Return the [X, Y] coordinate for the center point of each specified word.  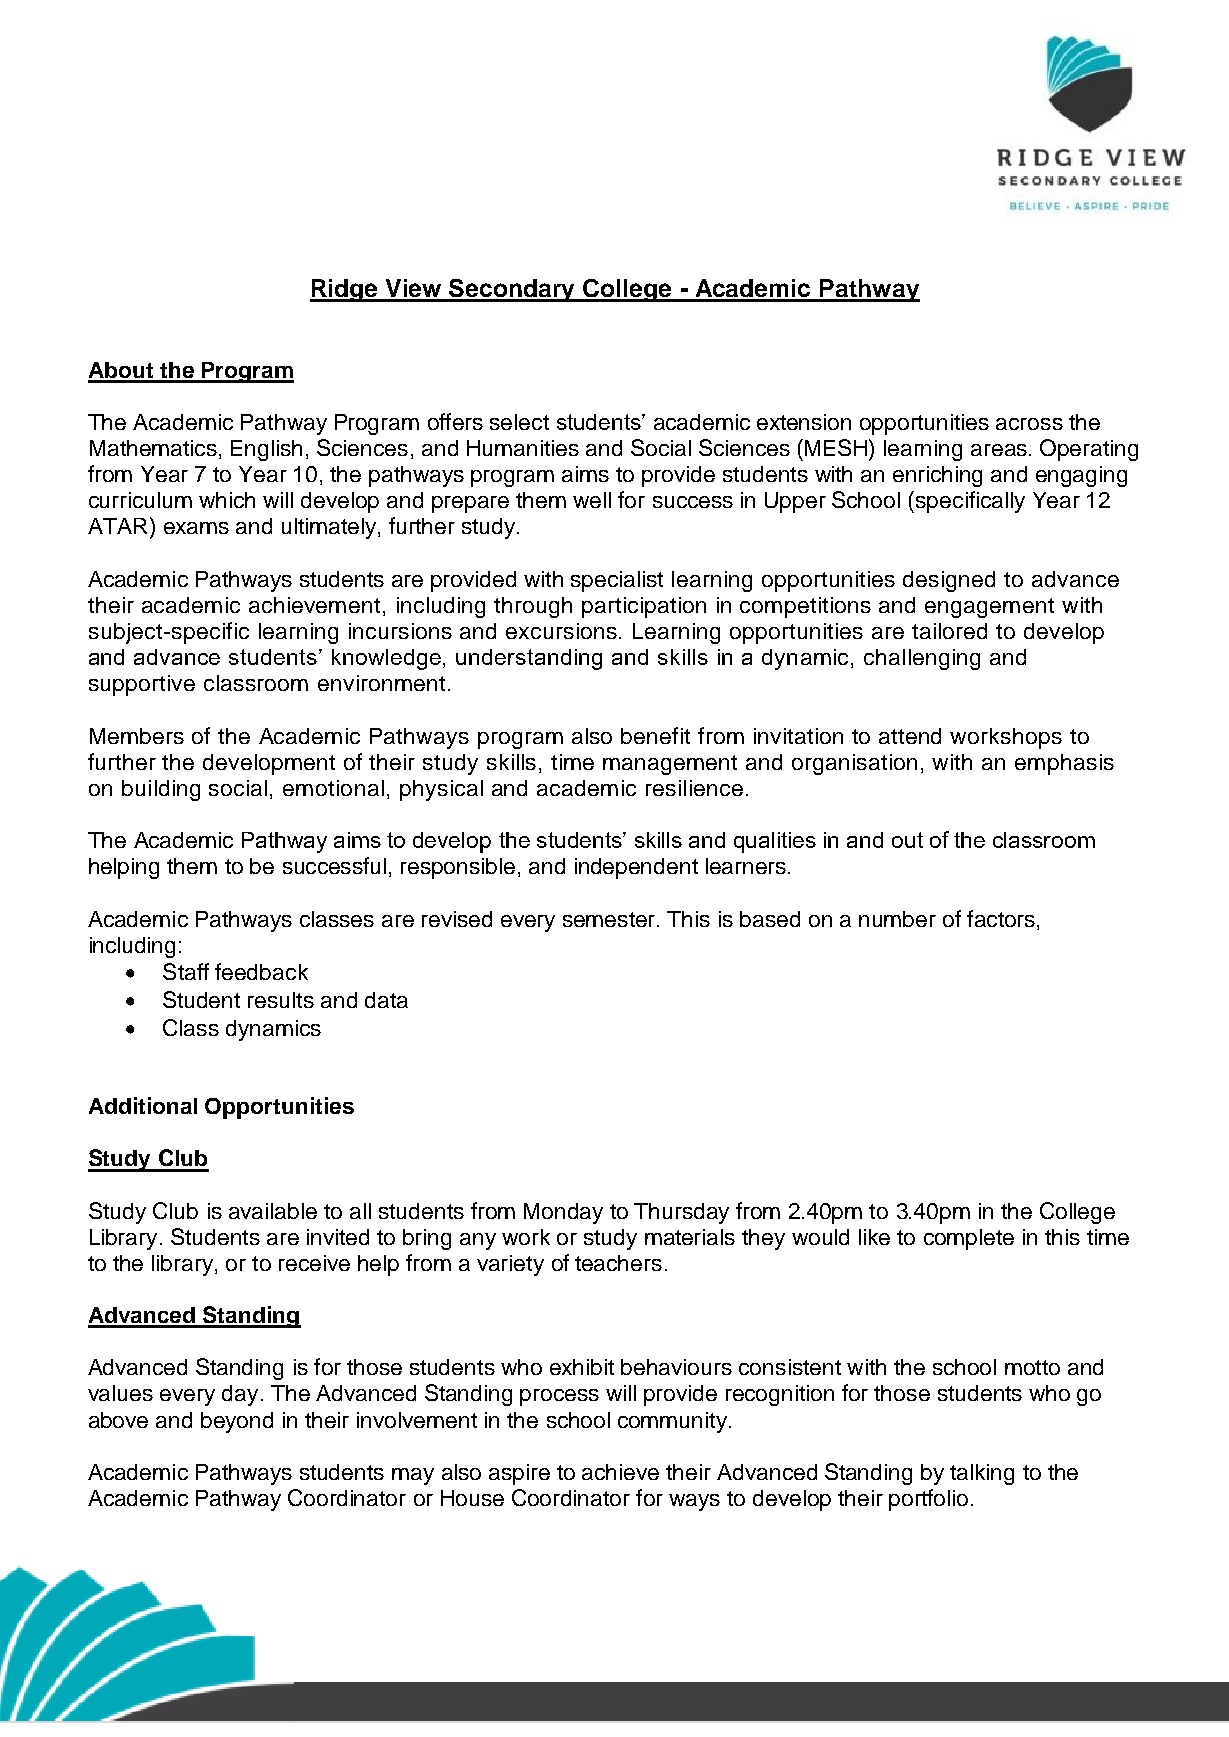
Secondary [513, 290]
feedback [261, 971]
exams [196, 528]
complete [969, 1239]
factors [1001, 918]
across [1029, 424]
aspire [519, 1474]
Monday [563, 1213]
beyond [237, 1422]
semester [610, 919]
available [273, 1211]
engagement [989, 608]
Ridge [345, 290]
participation [644, 607]
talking [982, 1474]
